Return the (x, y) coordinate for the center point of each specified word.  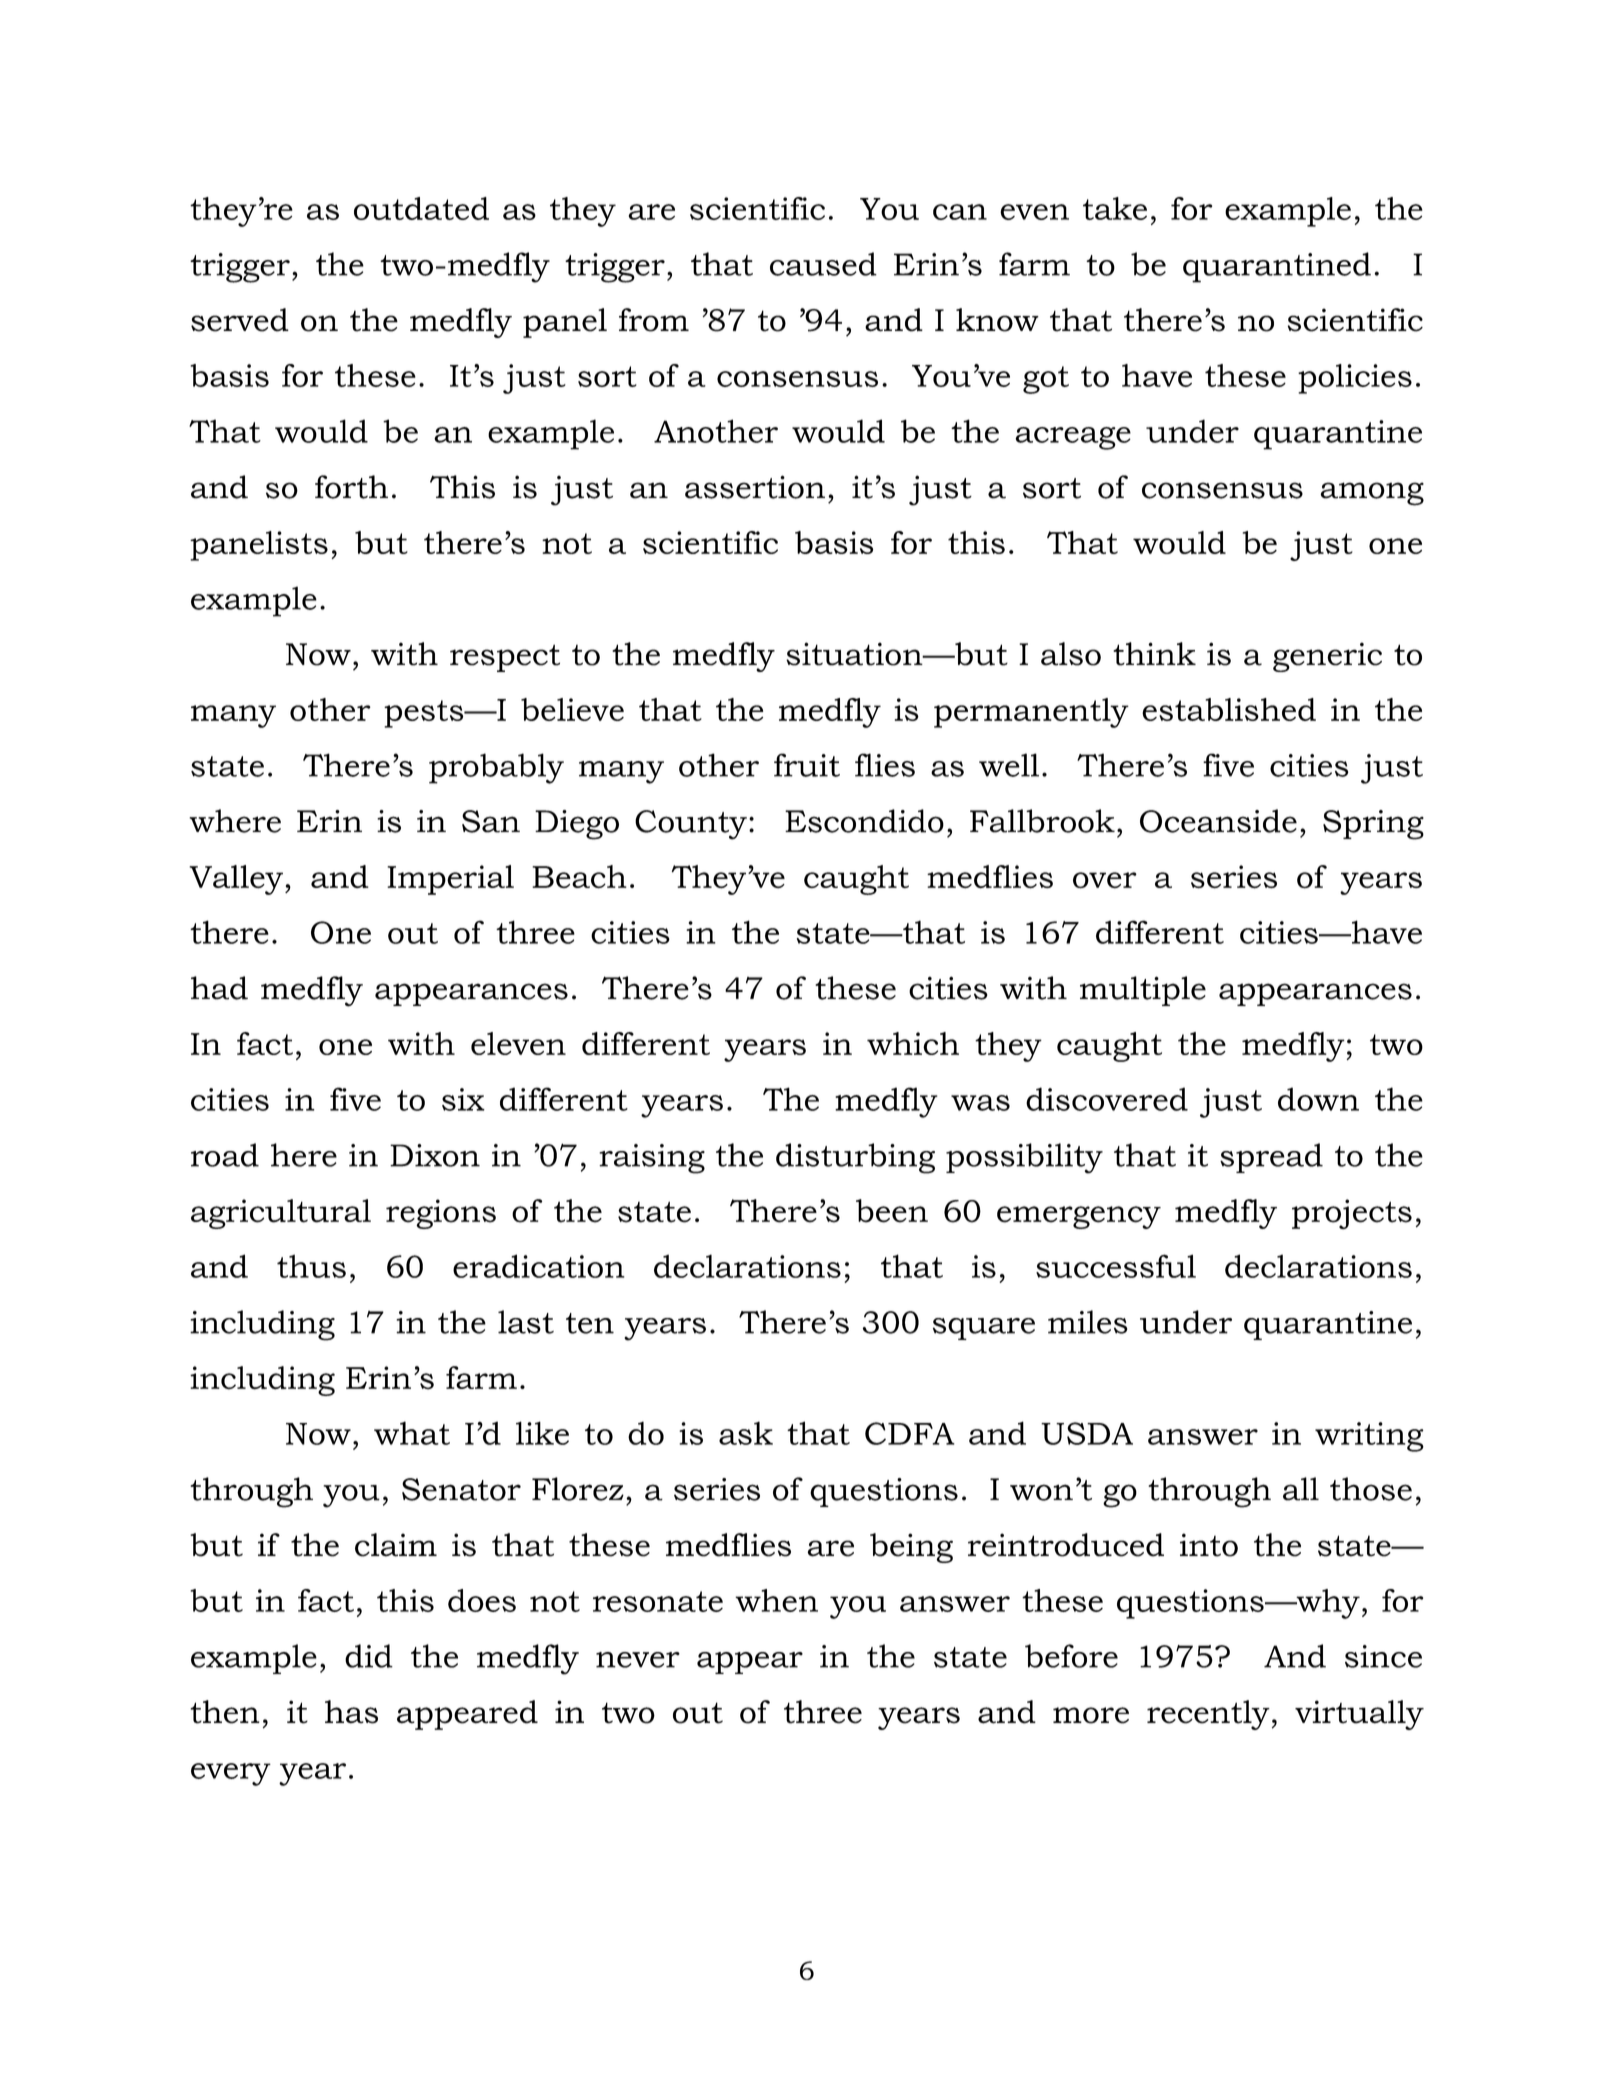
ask (746, 1433)
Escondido (864, 821)
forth (351, 487)
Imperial (450, 880)
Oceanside (1218, 821)
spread (1271, 1158)
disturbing (855, 1158)
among (1372, 494)
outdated (421, 208)
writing (1369, 1437)
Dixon (435, 1155)
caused (823, 264)
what (412, 1433)
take (1115, 208)
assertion (755, 487)
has (351, 1712)
